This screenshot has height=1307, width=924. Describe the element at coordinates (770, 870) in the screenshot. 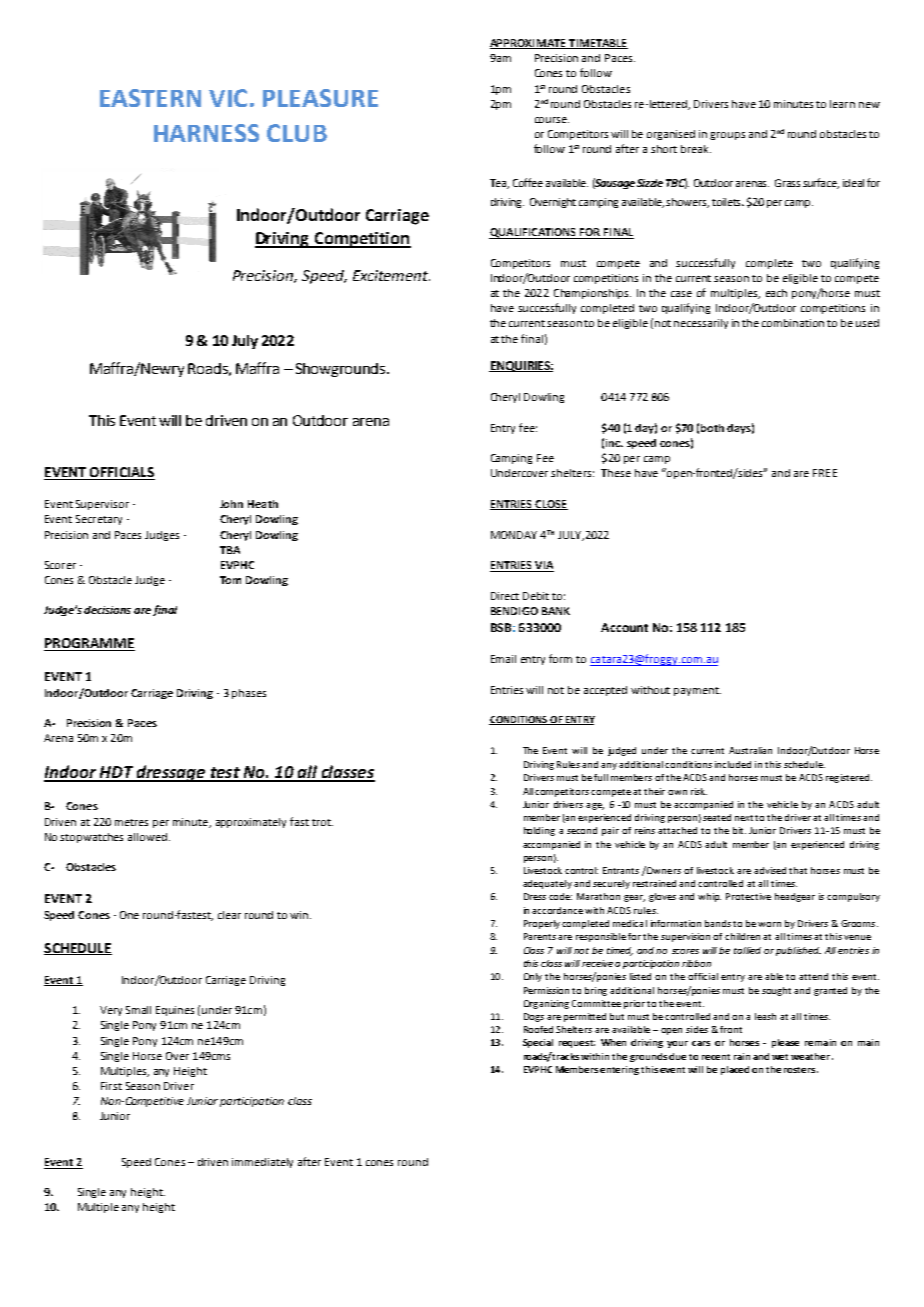

I see `advised` at that location.
